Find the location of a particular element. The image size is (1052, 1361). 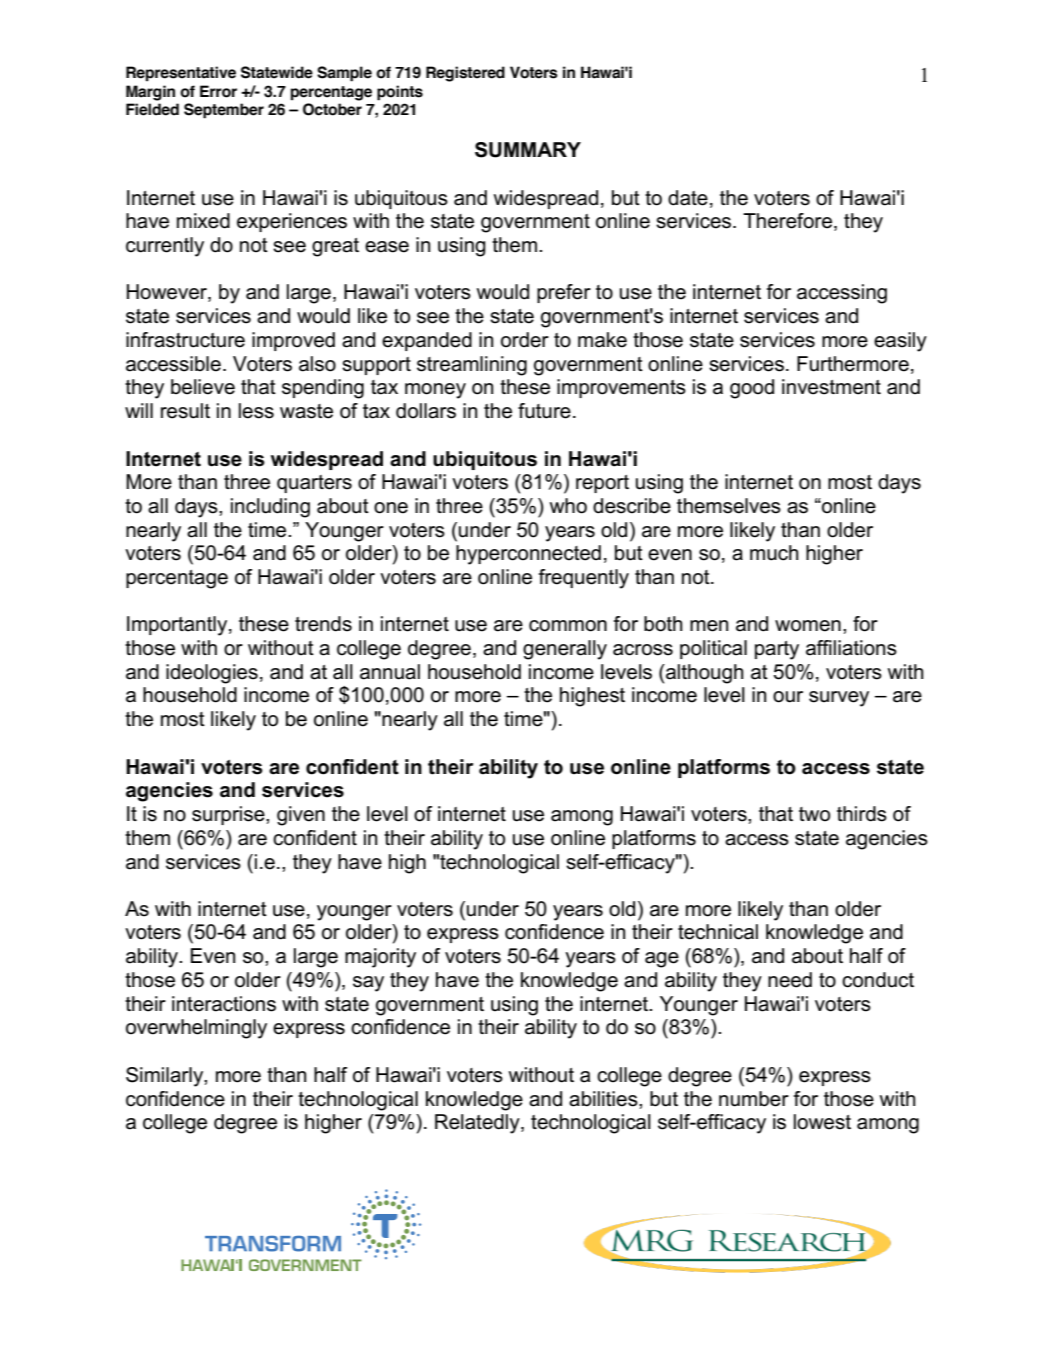

less is located at coordinates (256, 411).
